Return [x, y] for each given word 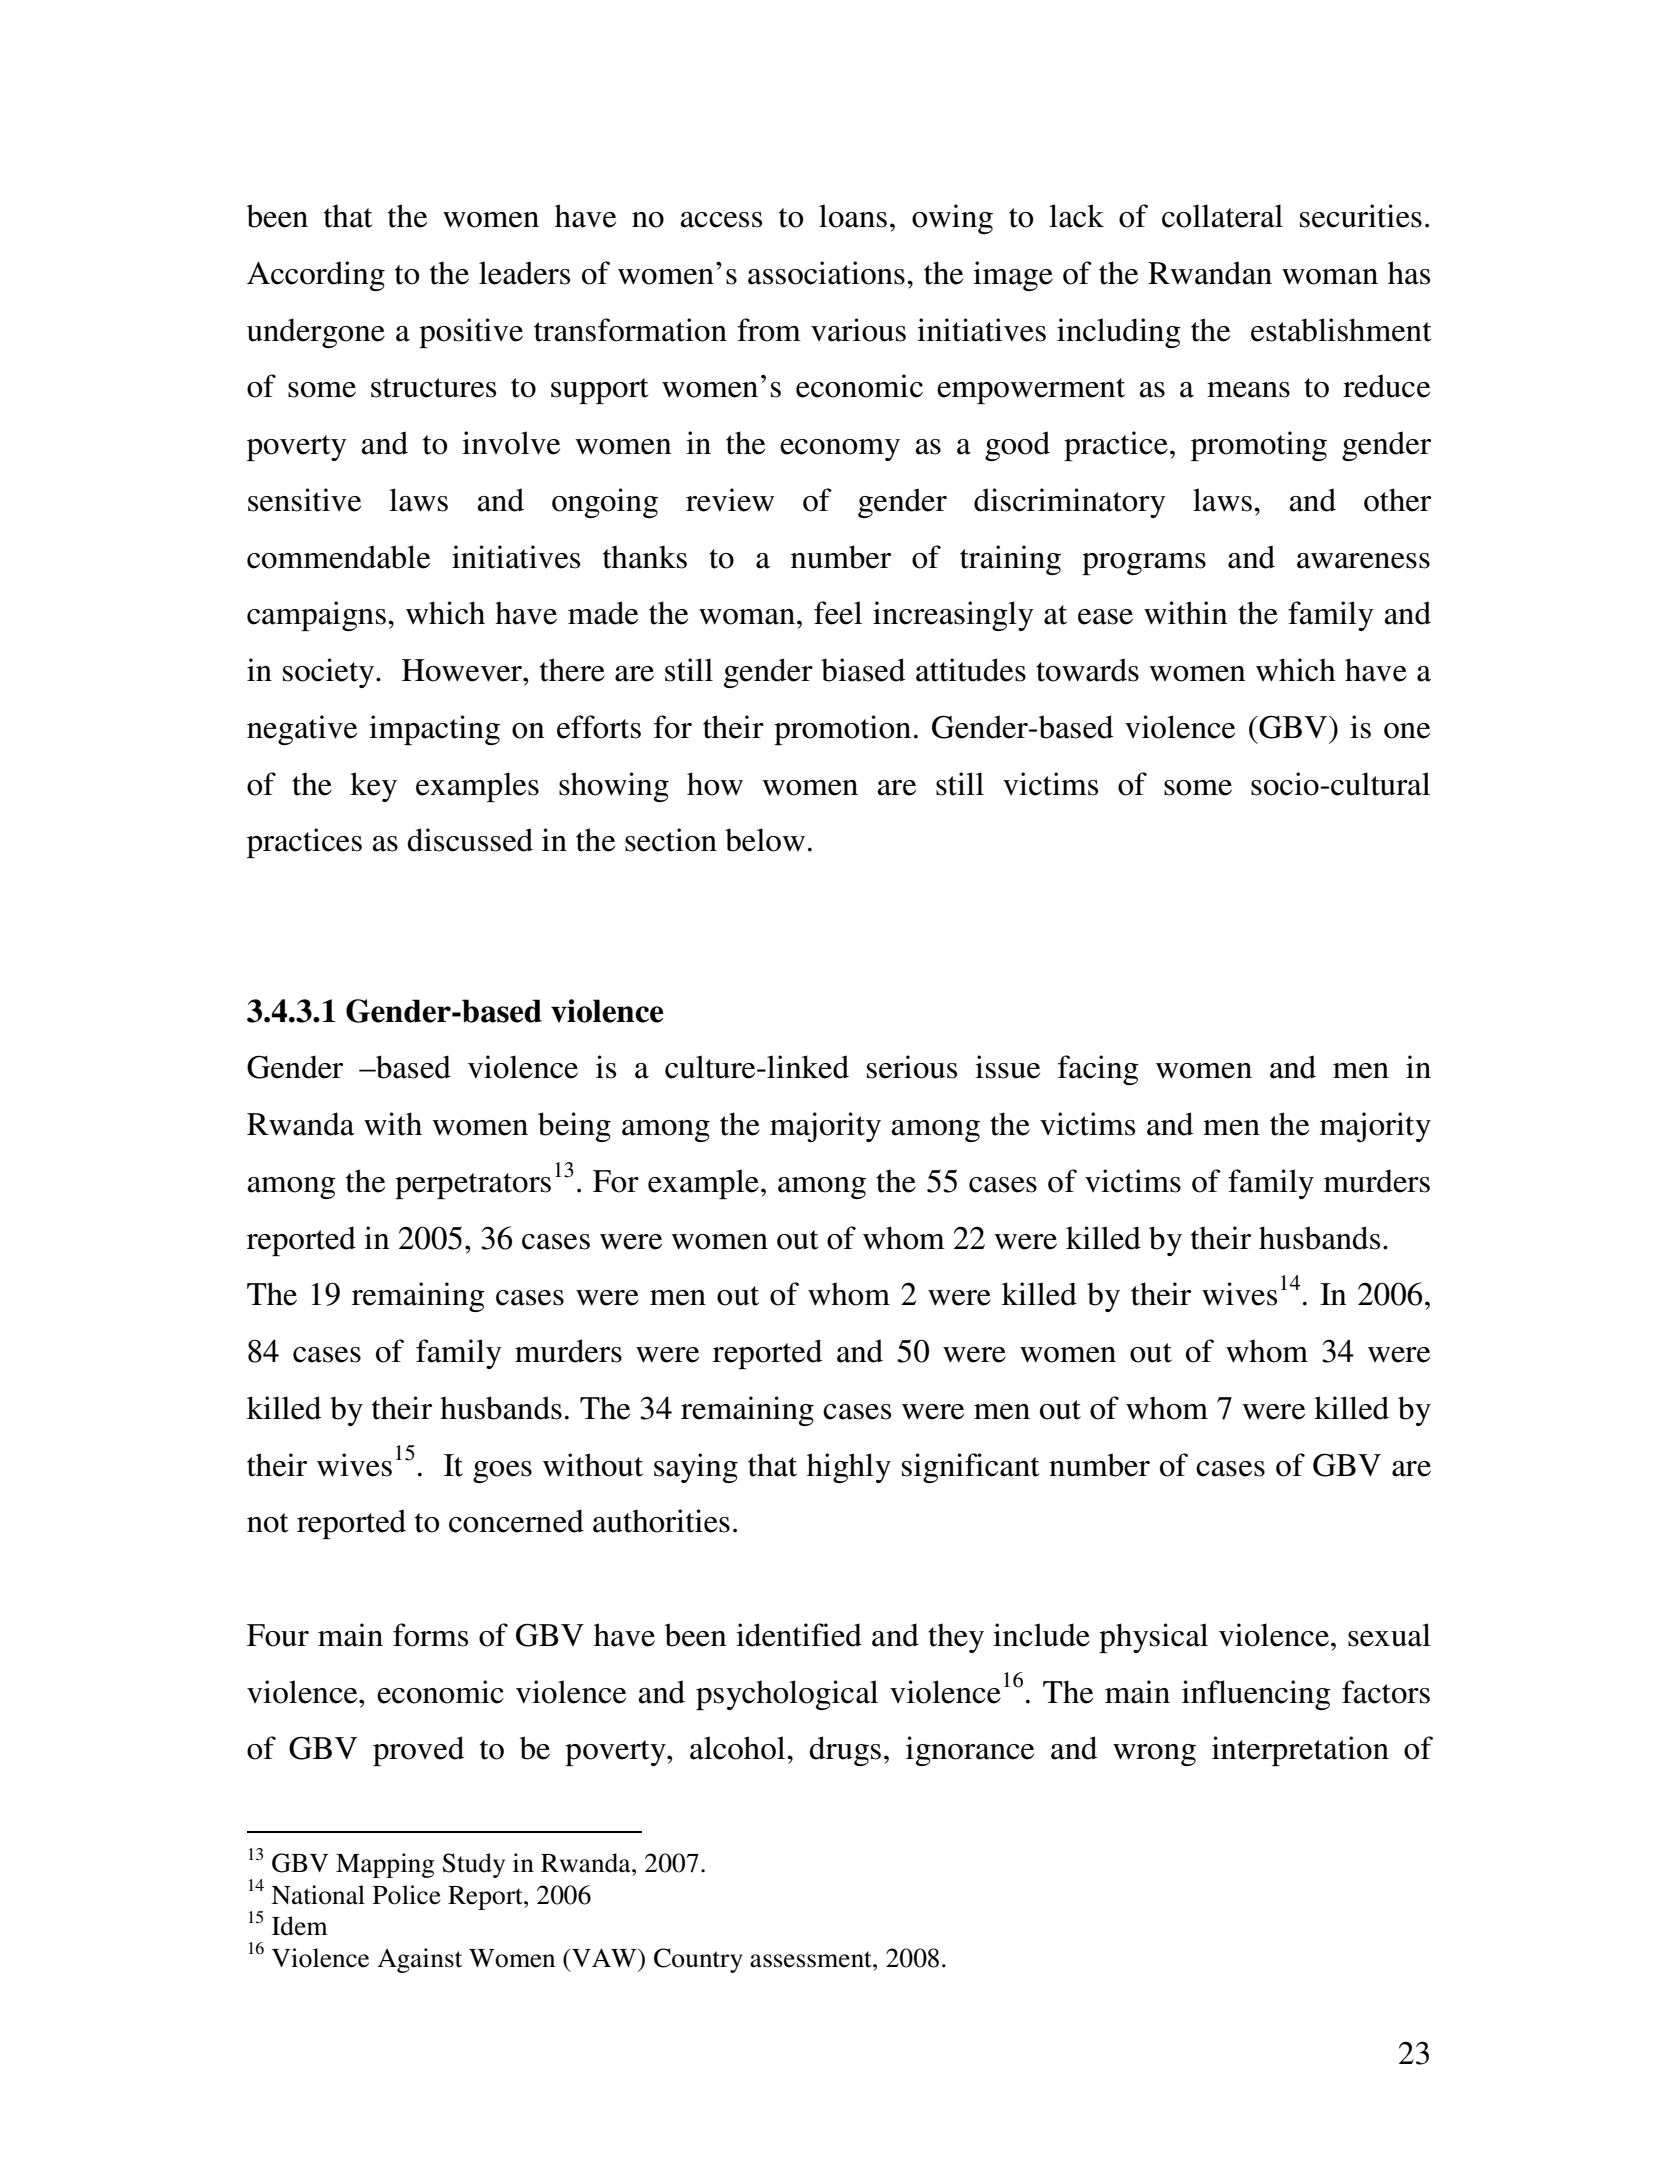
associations [826, 273]
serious [912, 1067]
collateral [1222, 216]
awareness [1363, 561]
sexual [1389, 1635]
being [574, 1127]
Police [407, 1895]
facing [1098, 1070]
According [316, 276]
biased [863, 670]
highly [849, 1468]
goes [502, 1472]
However [463, 670]
